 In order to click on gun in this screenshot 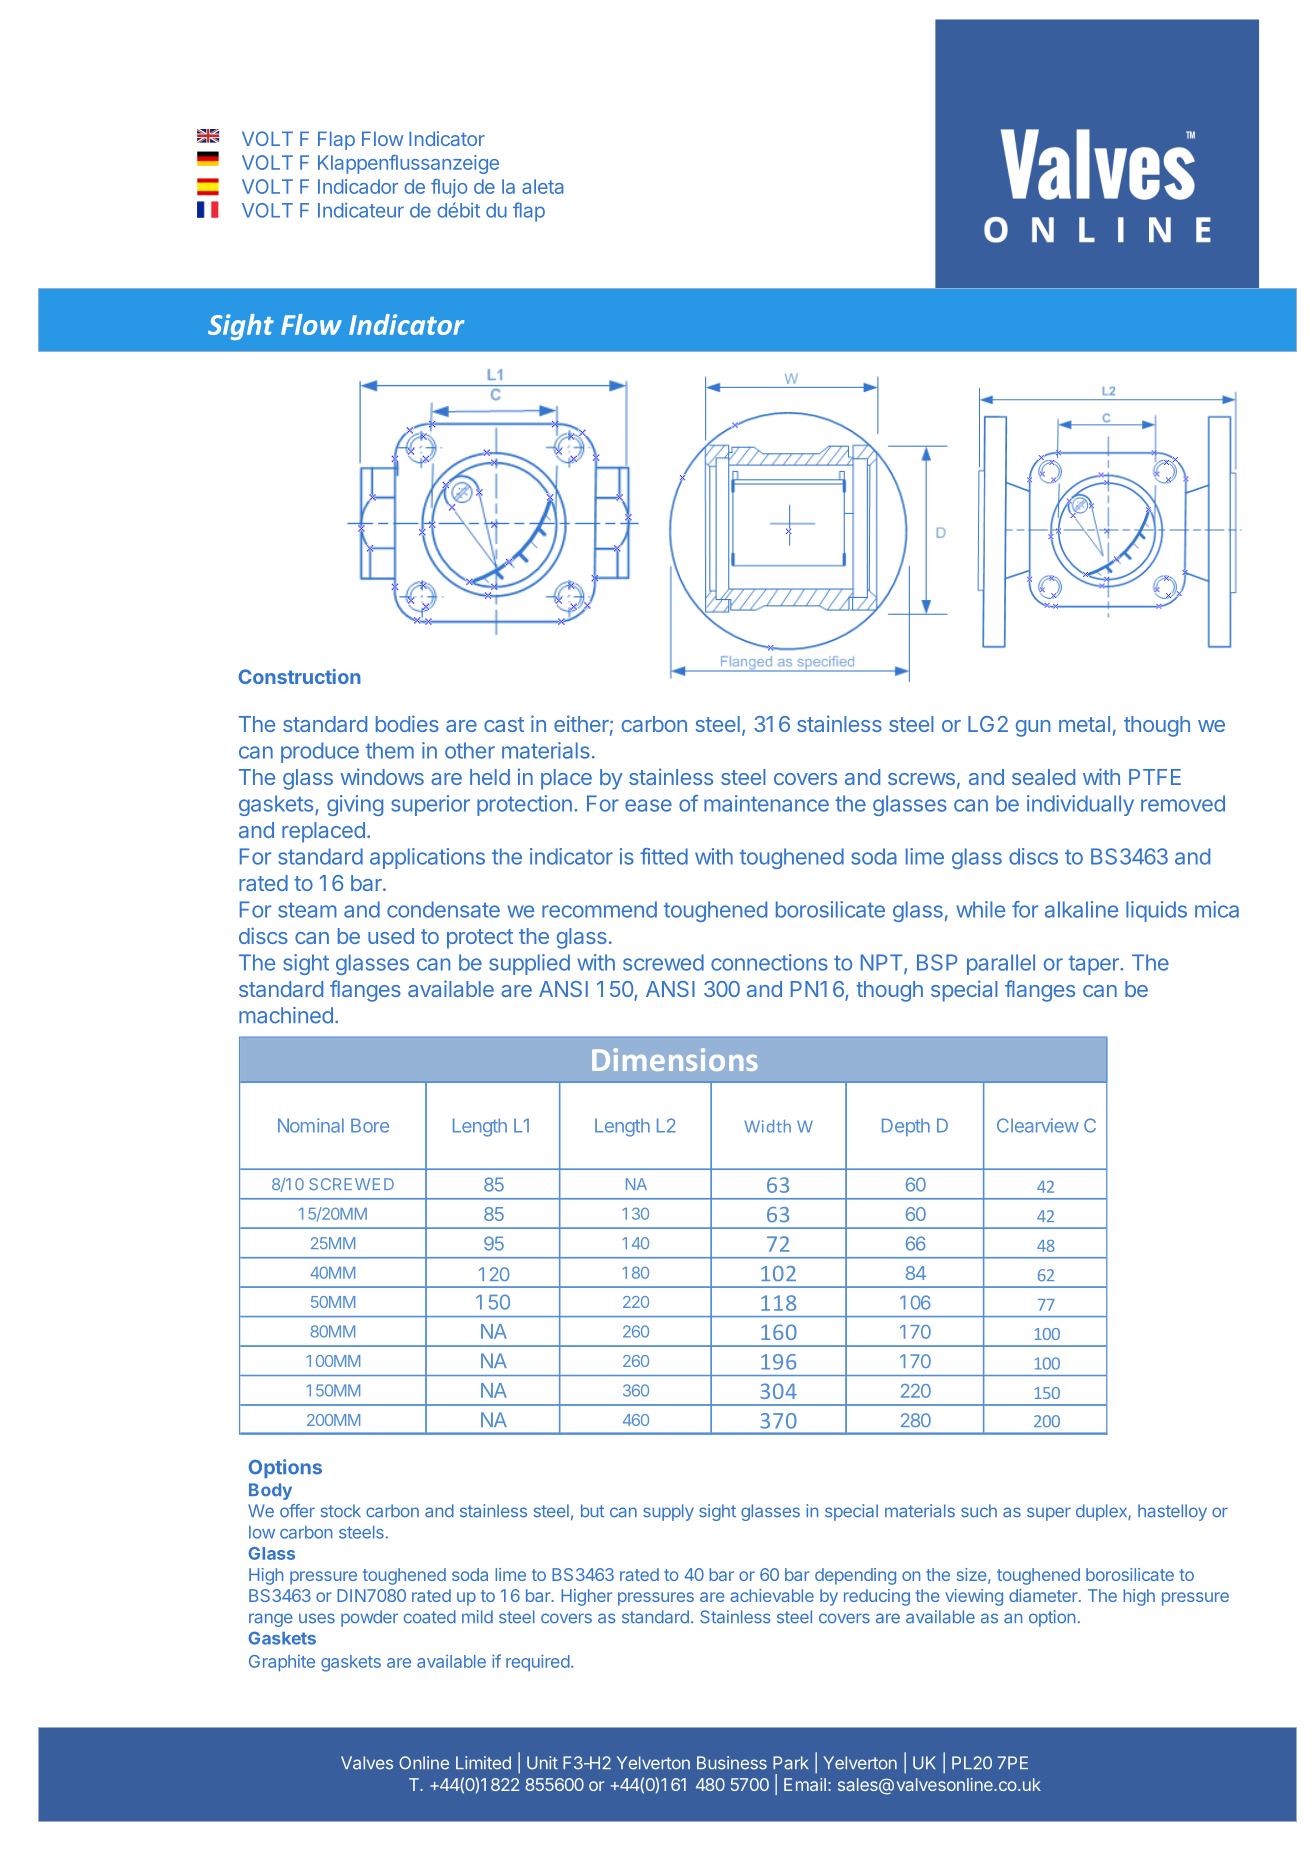, I will do `click(1033, 728)`.
